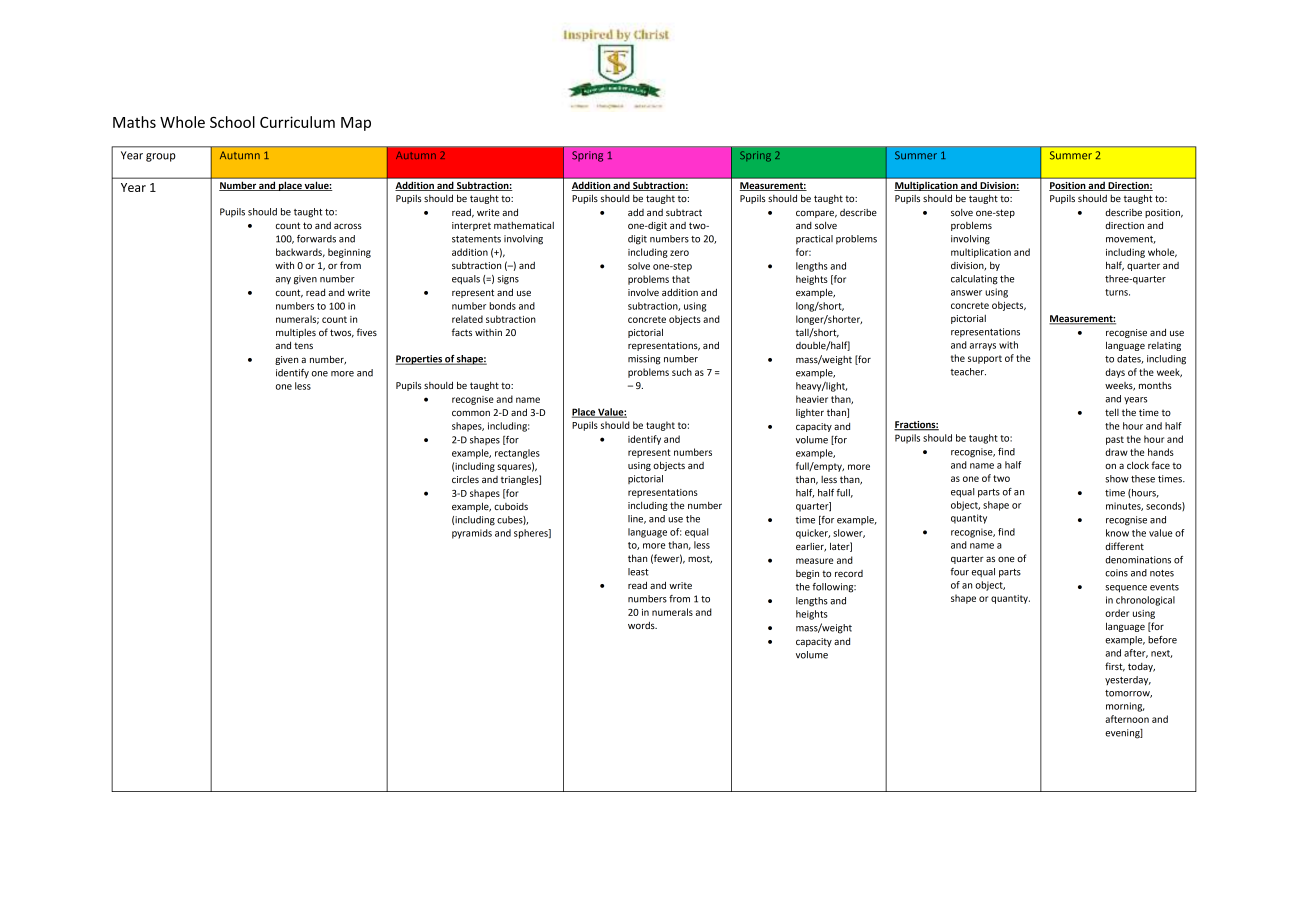 This screenshot has width=1308, height=924. Describe the element at coordinates (834, 588) in the screenshot. I see `following` at that location.
